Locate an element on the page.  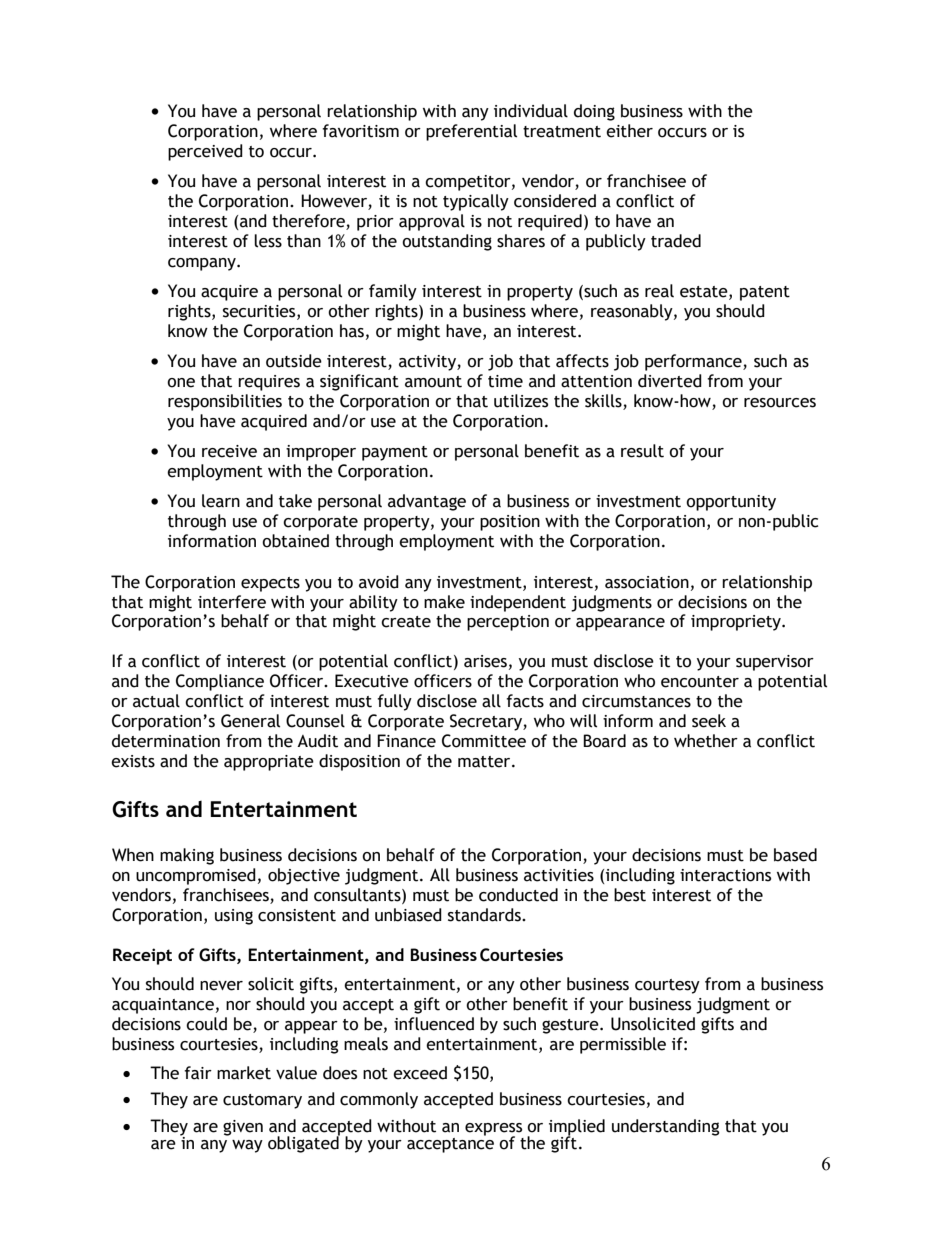
advantage is located at coordinates (427, 502).
